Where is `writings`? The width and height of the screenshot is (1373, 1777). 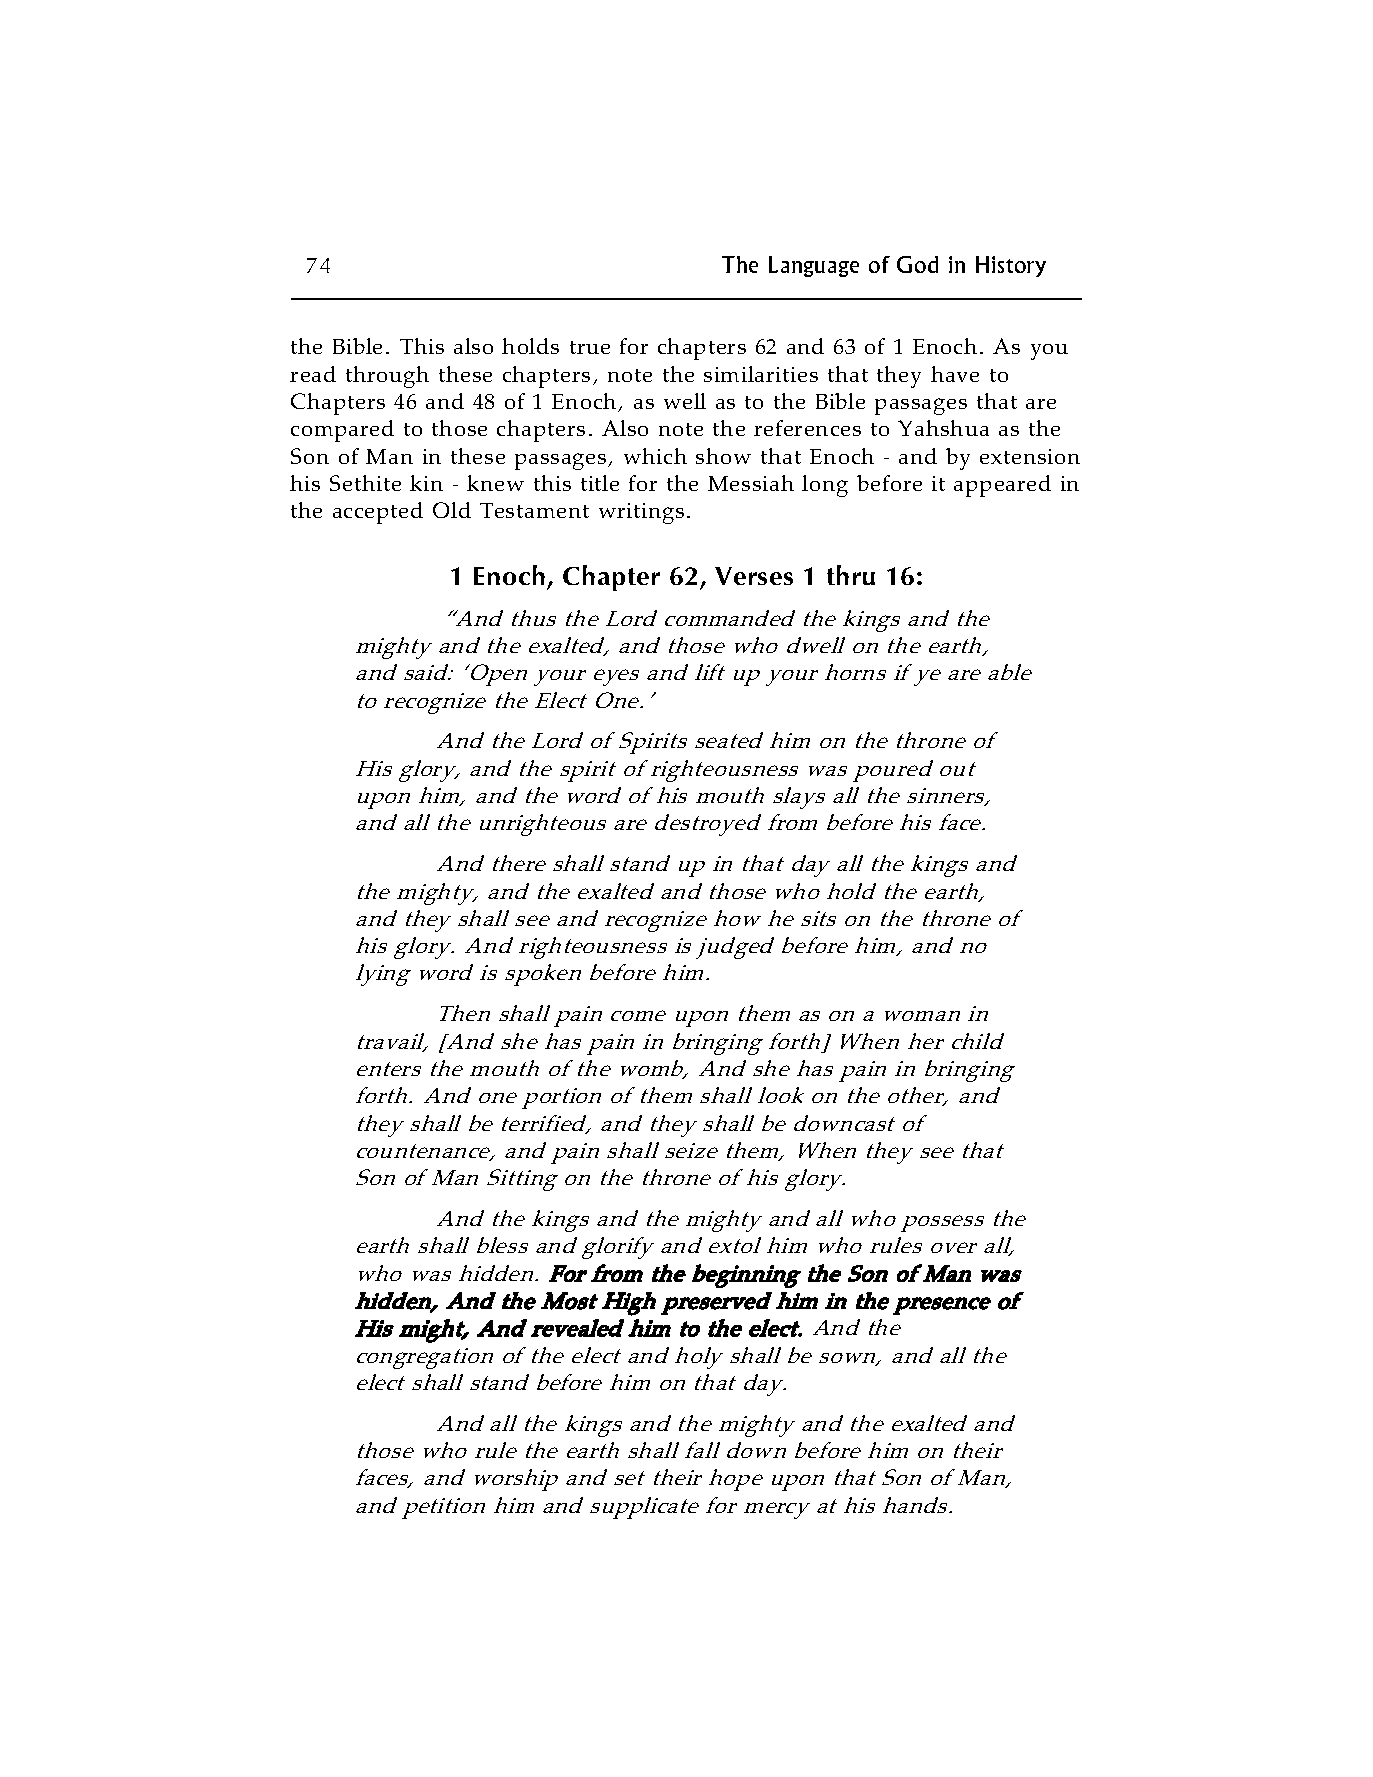
writings is located at coordinates (641, 513).
